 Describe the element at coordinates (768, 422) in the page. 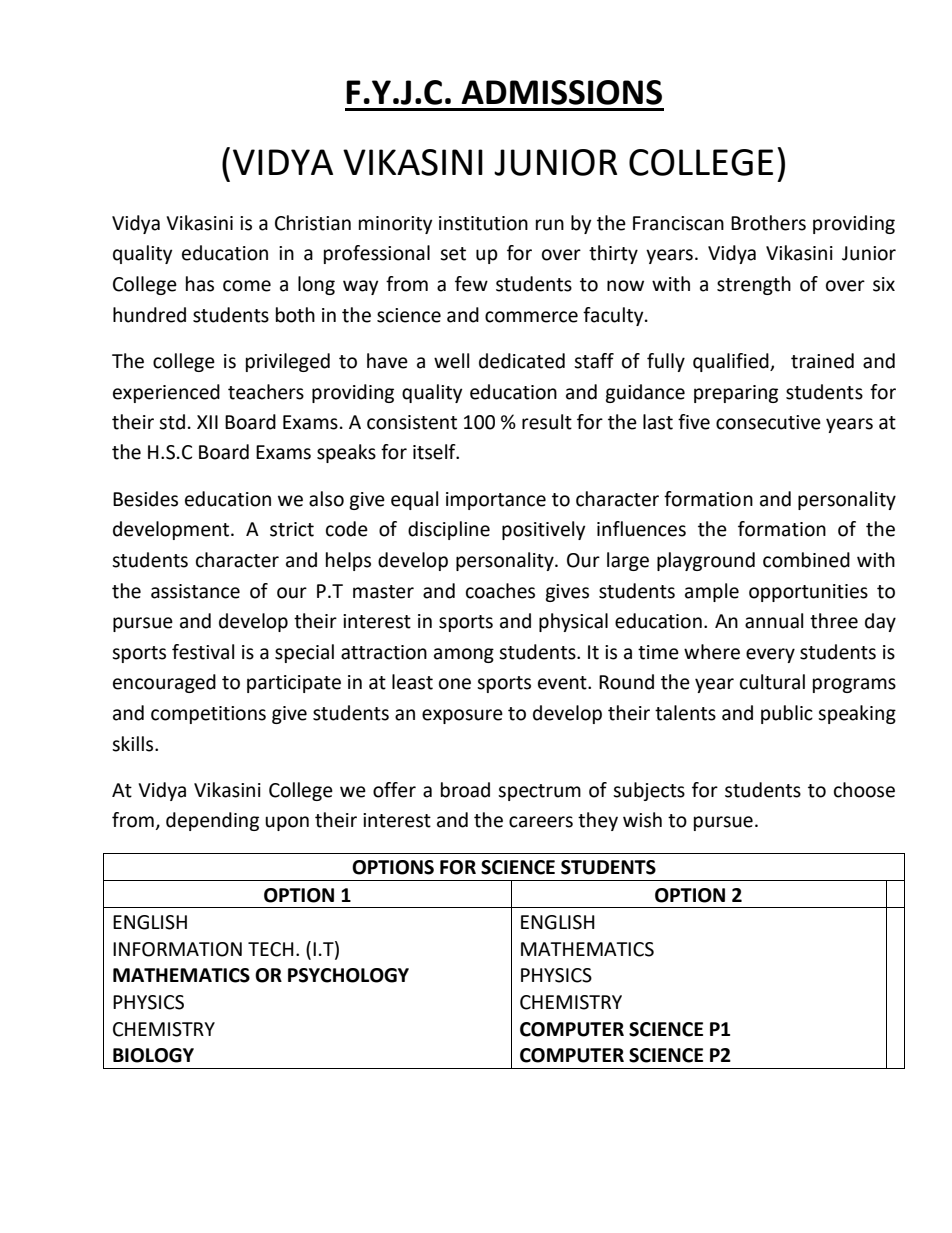

I see `consecutive` at that location.
